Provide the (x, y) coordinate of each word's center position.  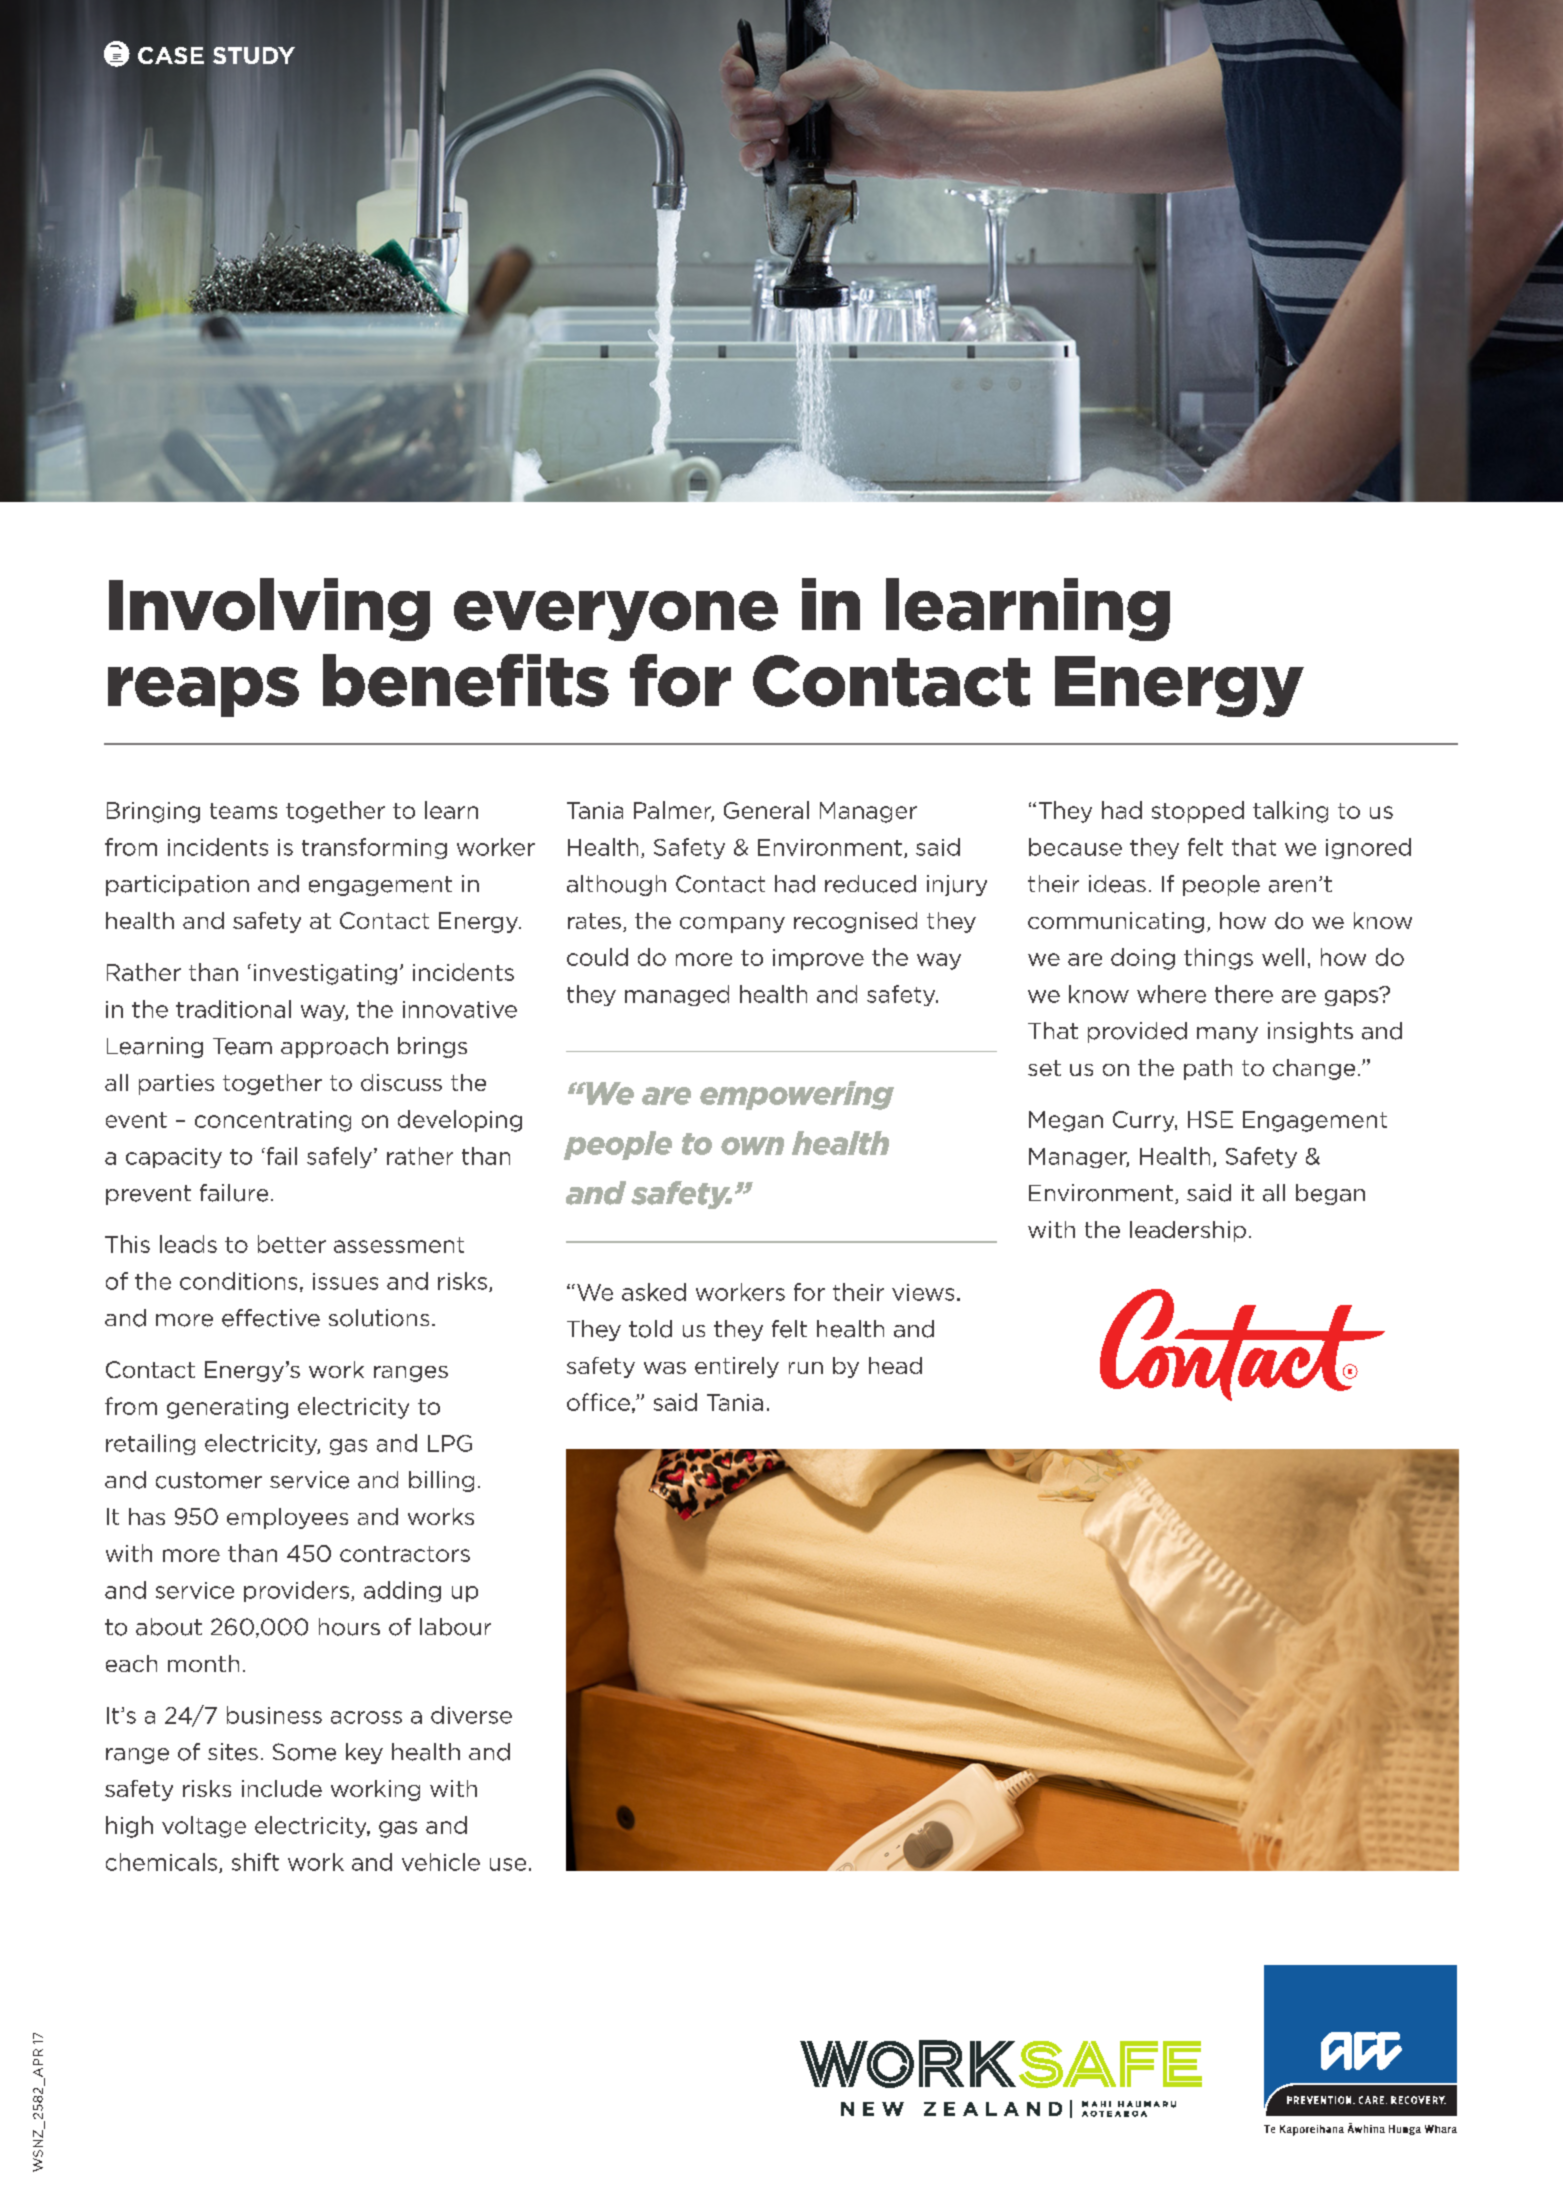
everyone (616, 616)
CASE (171, 55)
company (732, 925)
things (1218, 959)
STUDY (254, 55)
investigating (325, 974)
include (282, 1788)
